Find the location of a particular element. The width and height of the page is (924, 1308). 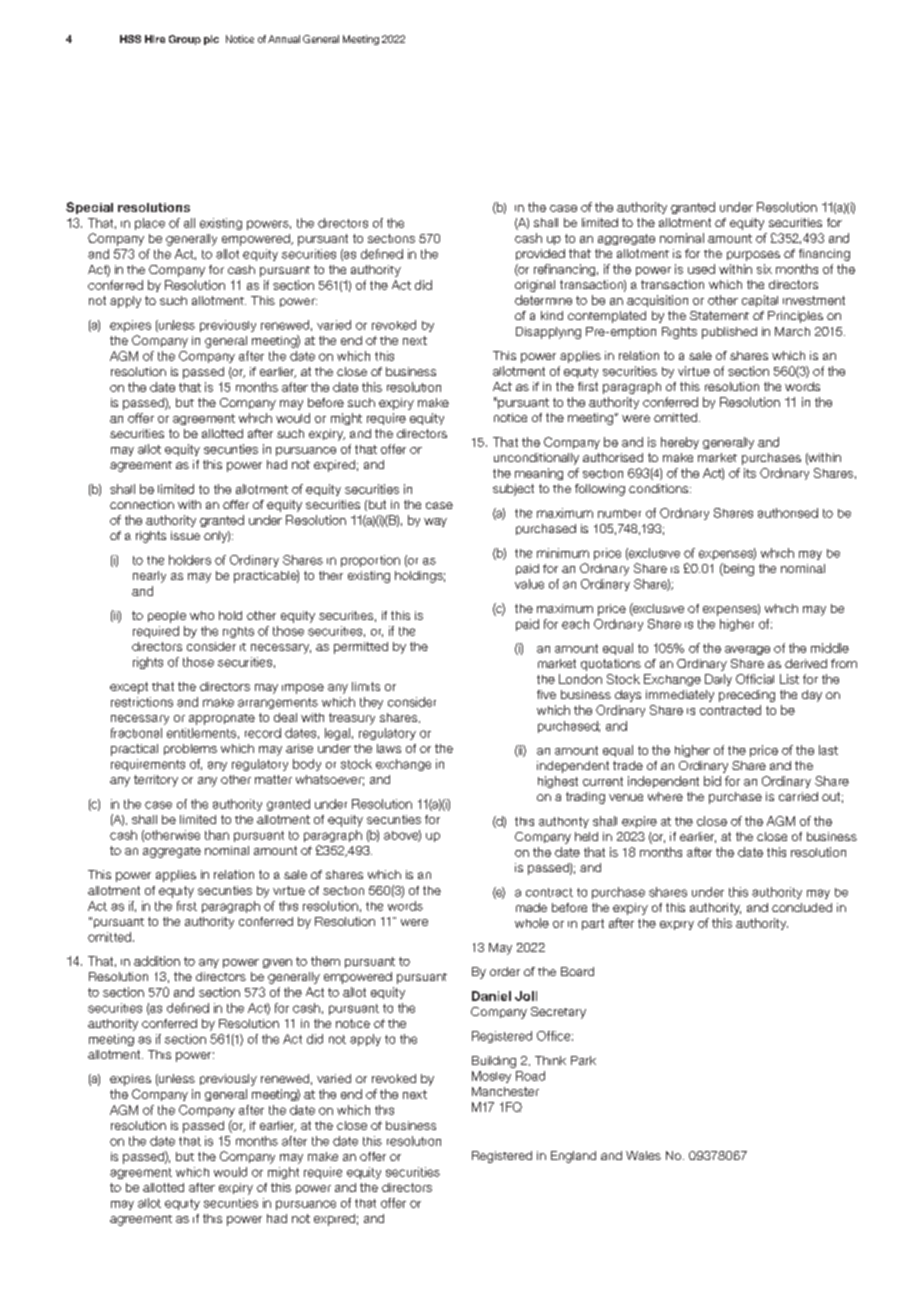

Manchester is located at coordinates (505, 1091).
